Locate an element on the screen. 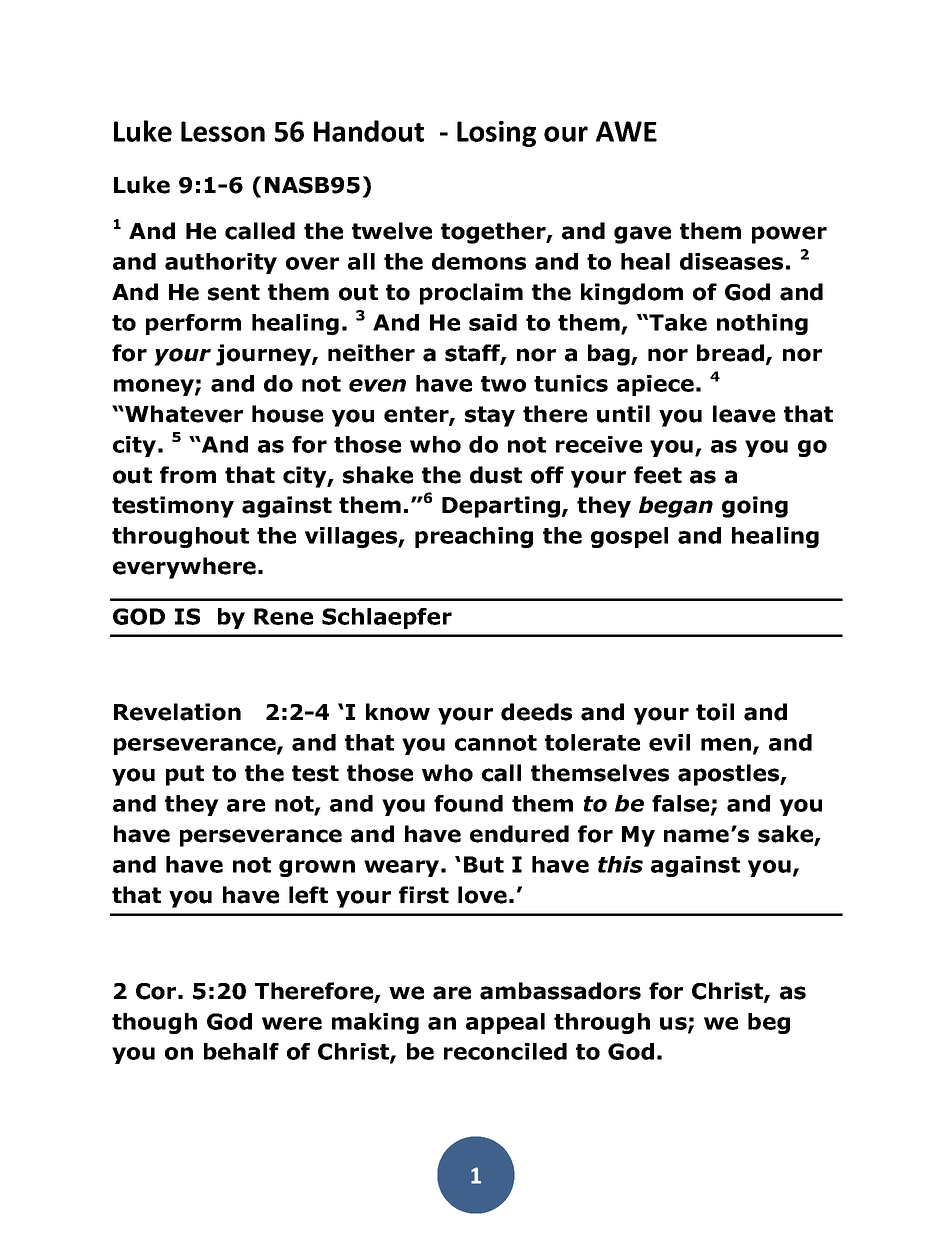 This screenshot has height=1233, width=952. behalf is located at coordinates (241, 1051).
